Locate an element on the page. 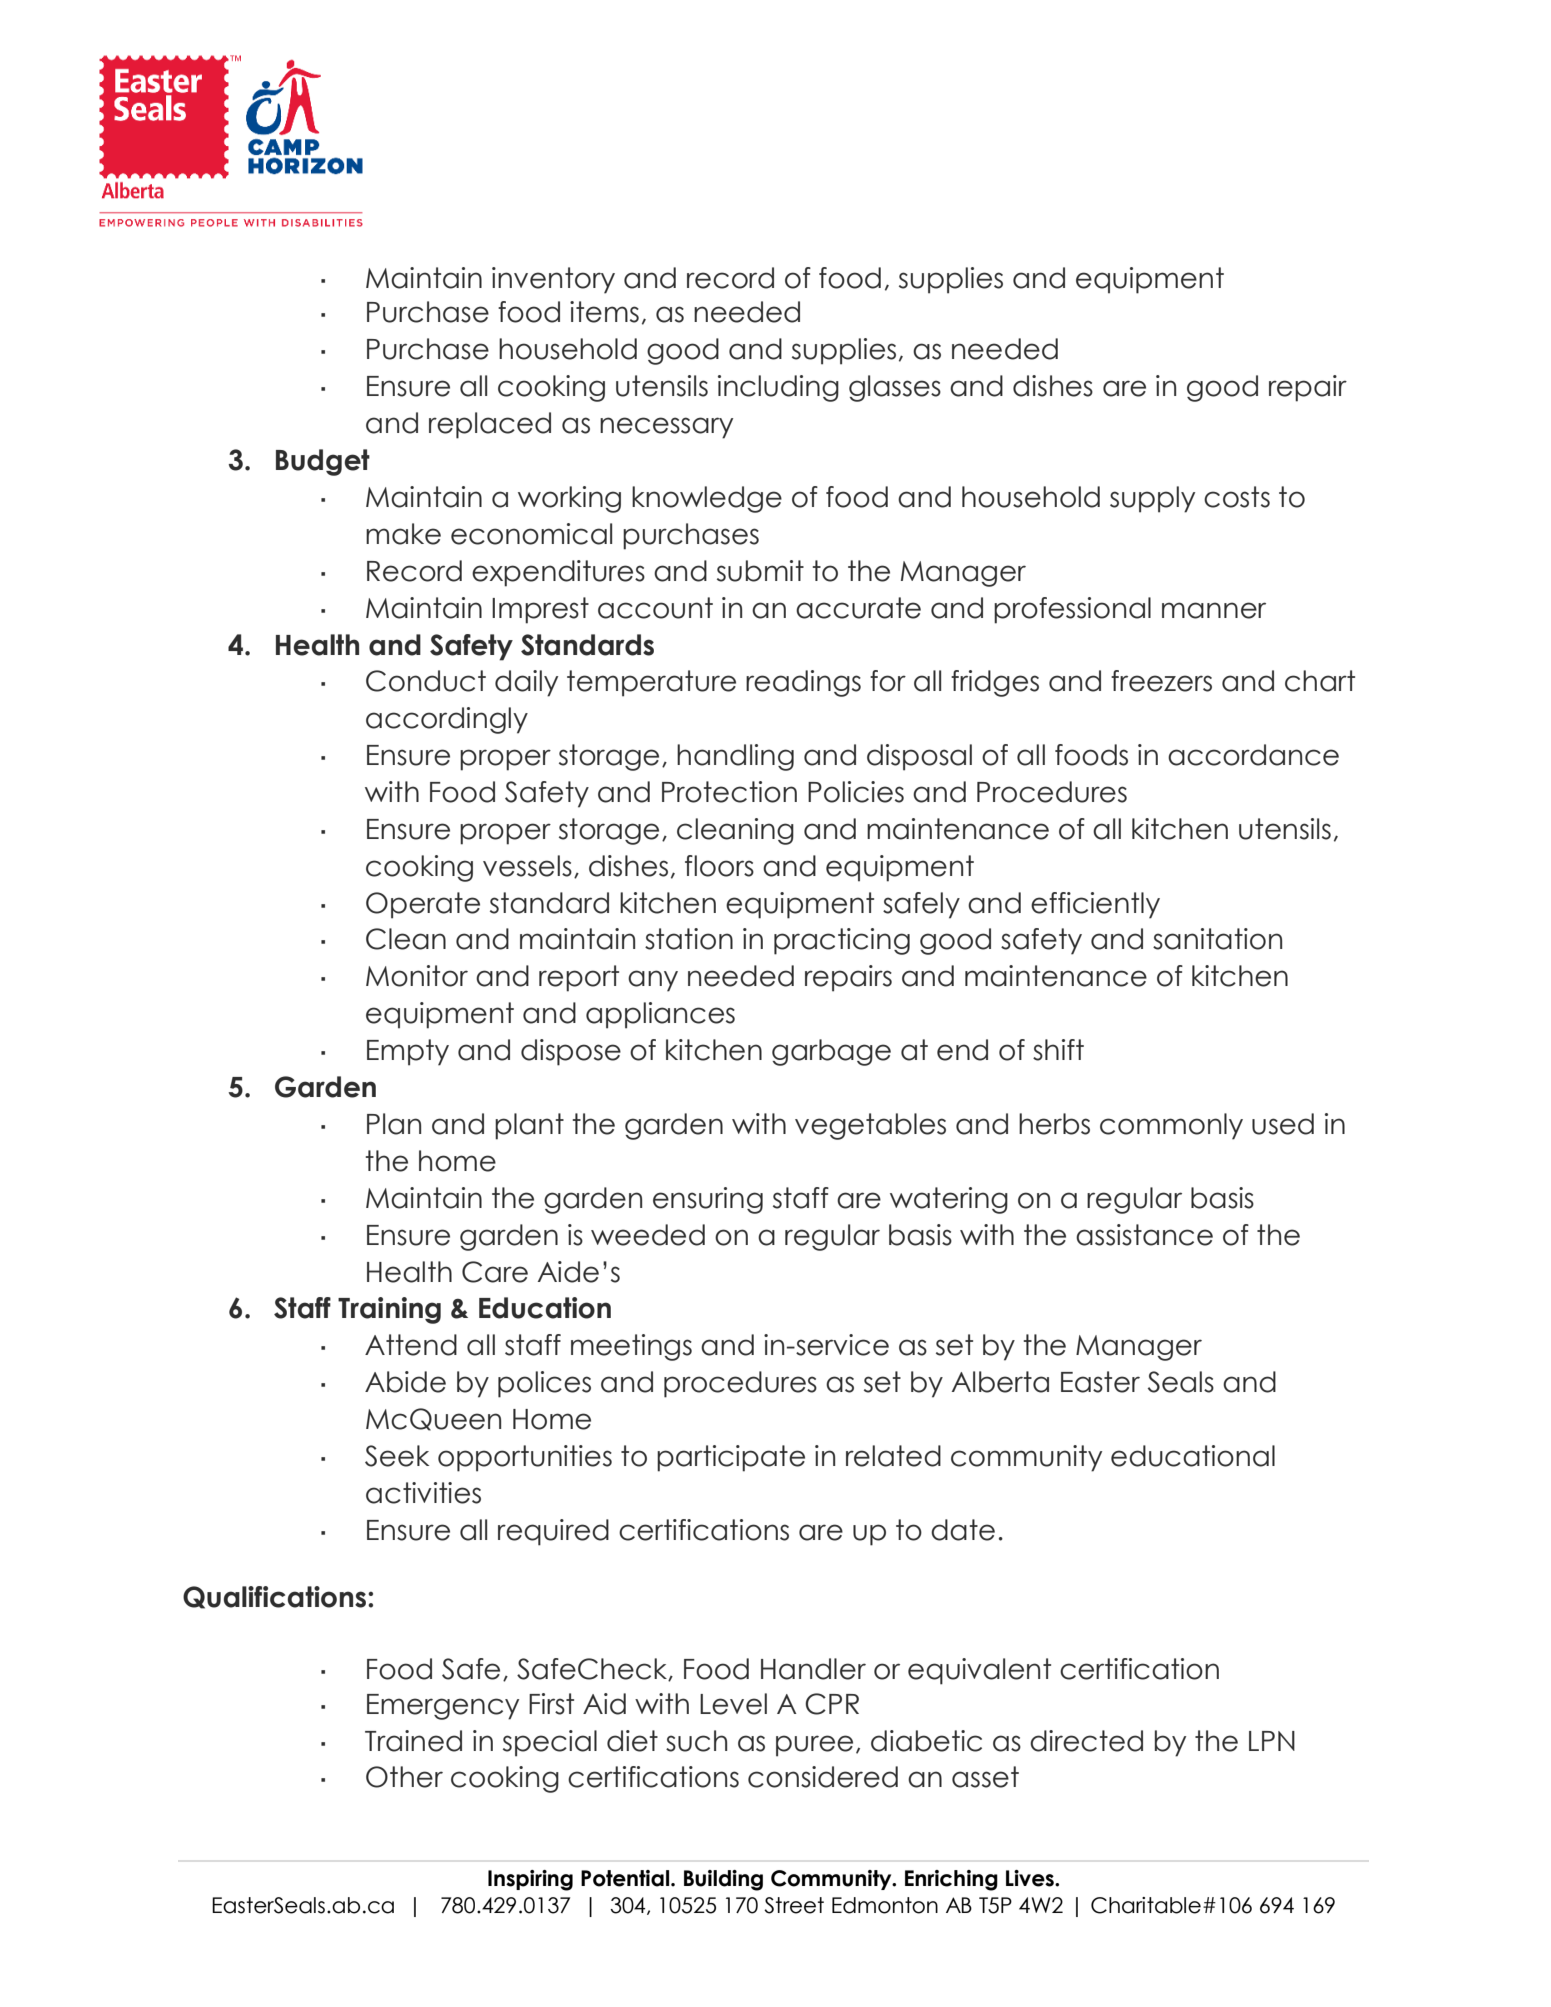  garbage is located at coordinates (831, 1052).
